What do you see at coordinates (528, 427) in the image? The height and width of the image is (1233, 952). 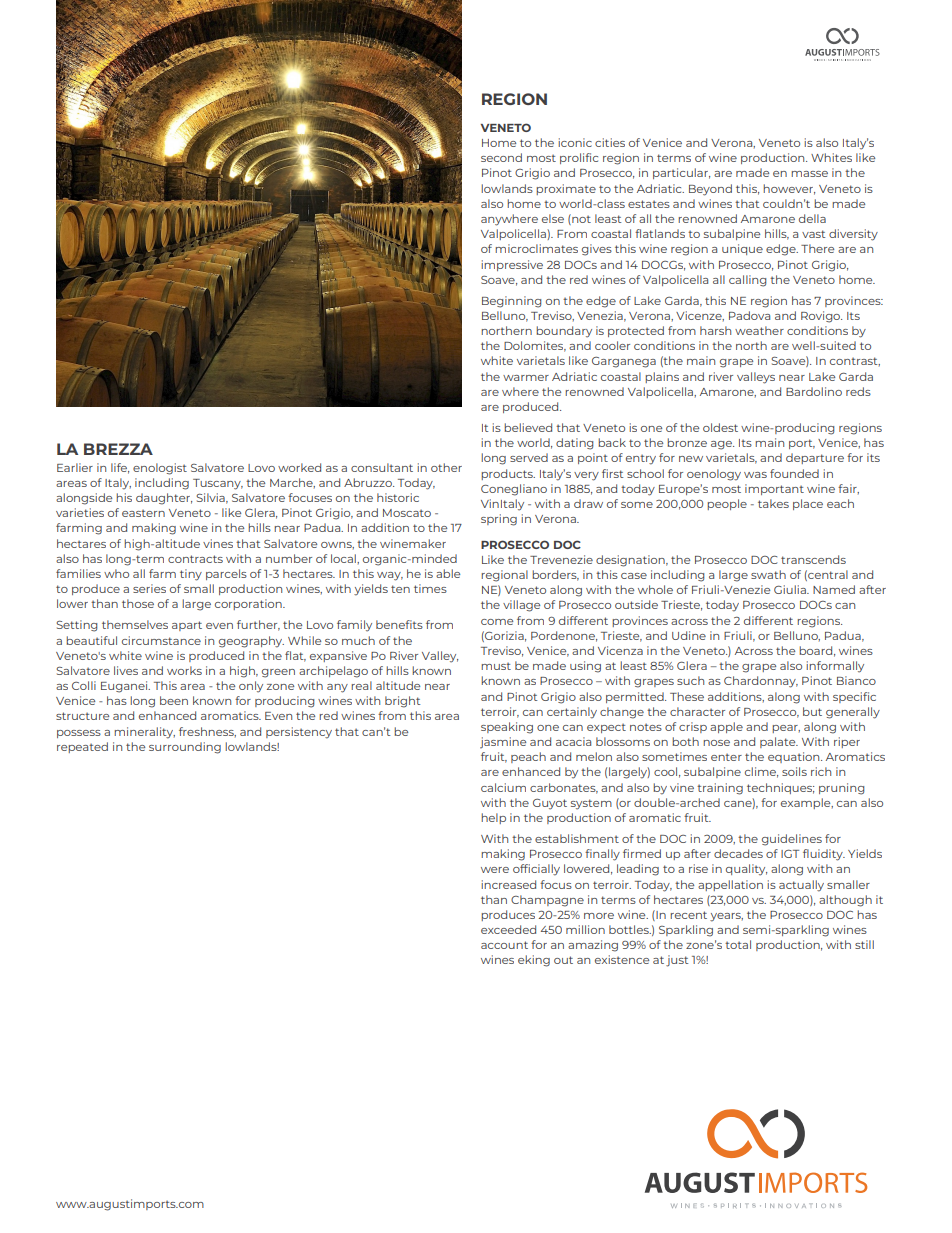 I see `believed` at bounding box center [528, 427].
